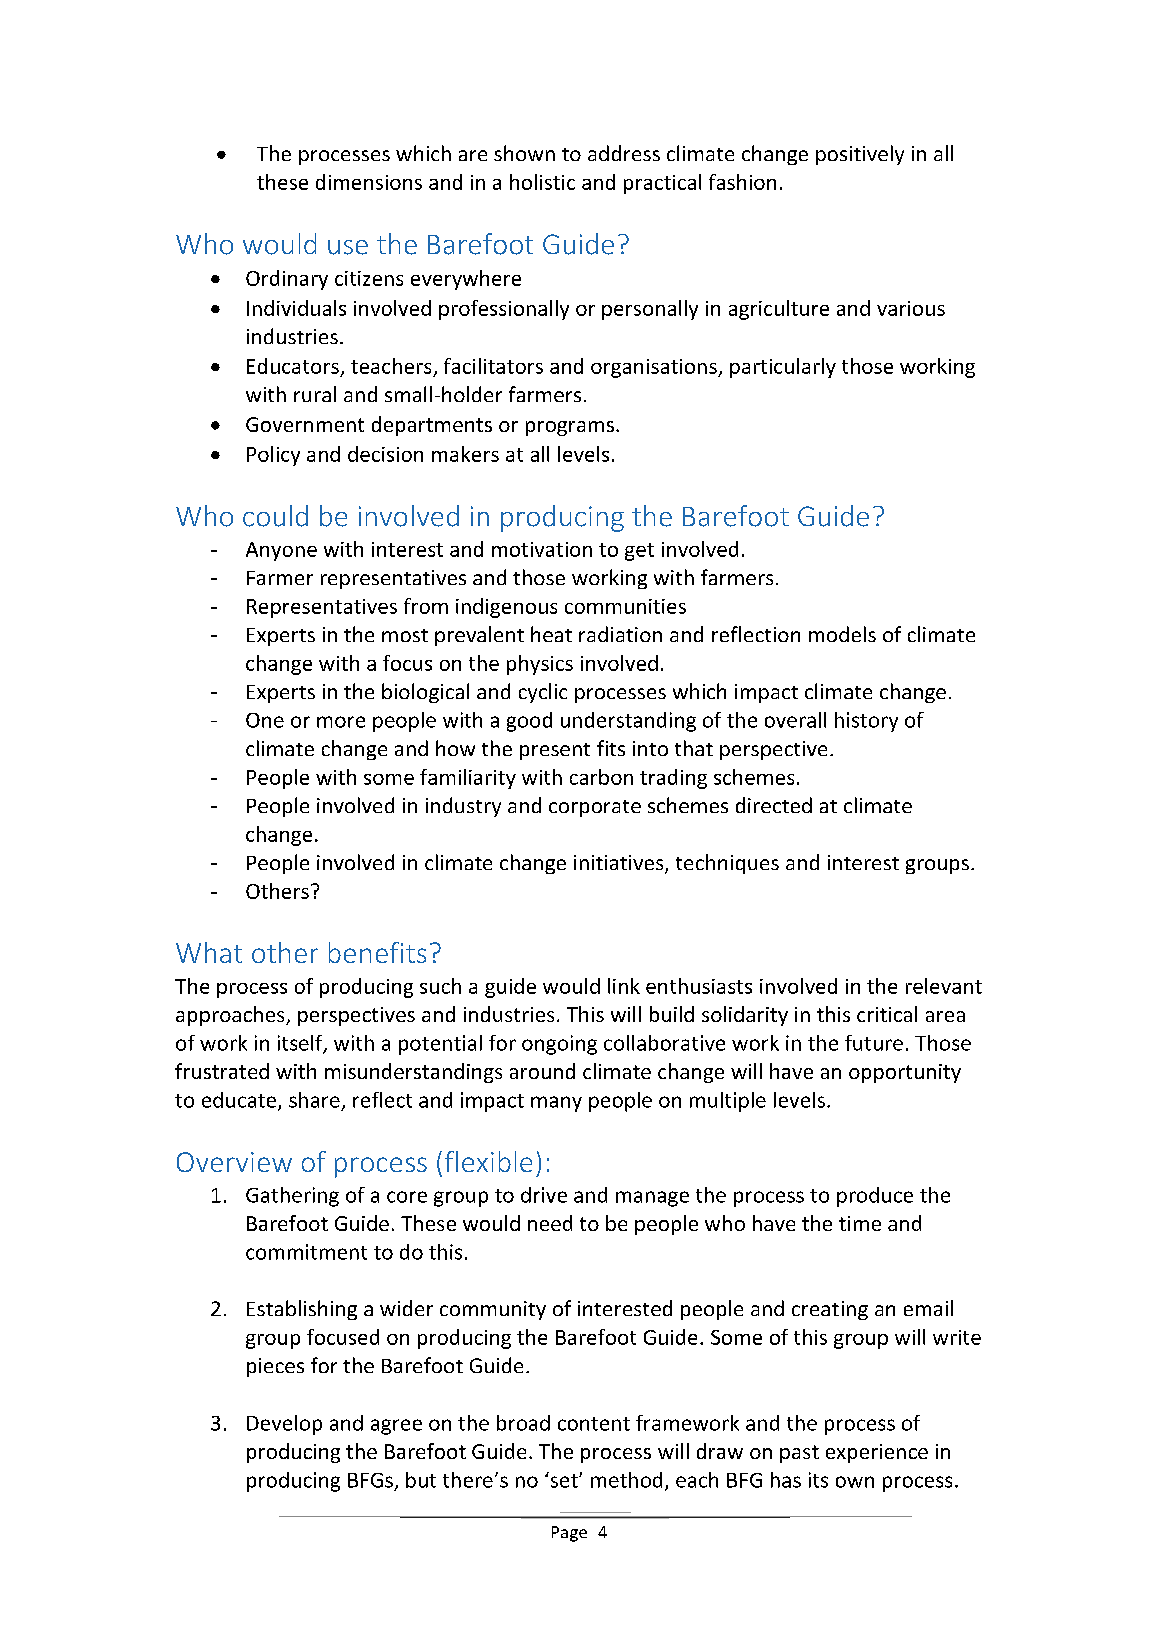 The height and width of the screenshot is (1637, 1158). I want to click on experience, so click(877, 1453).
